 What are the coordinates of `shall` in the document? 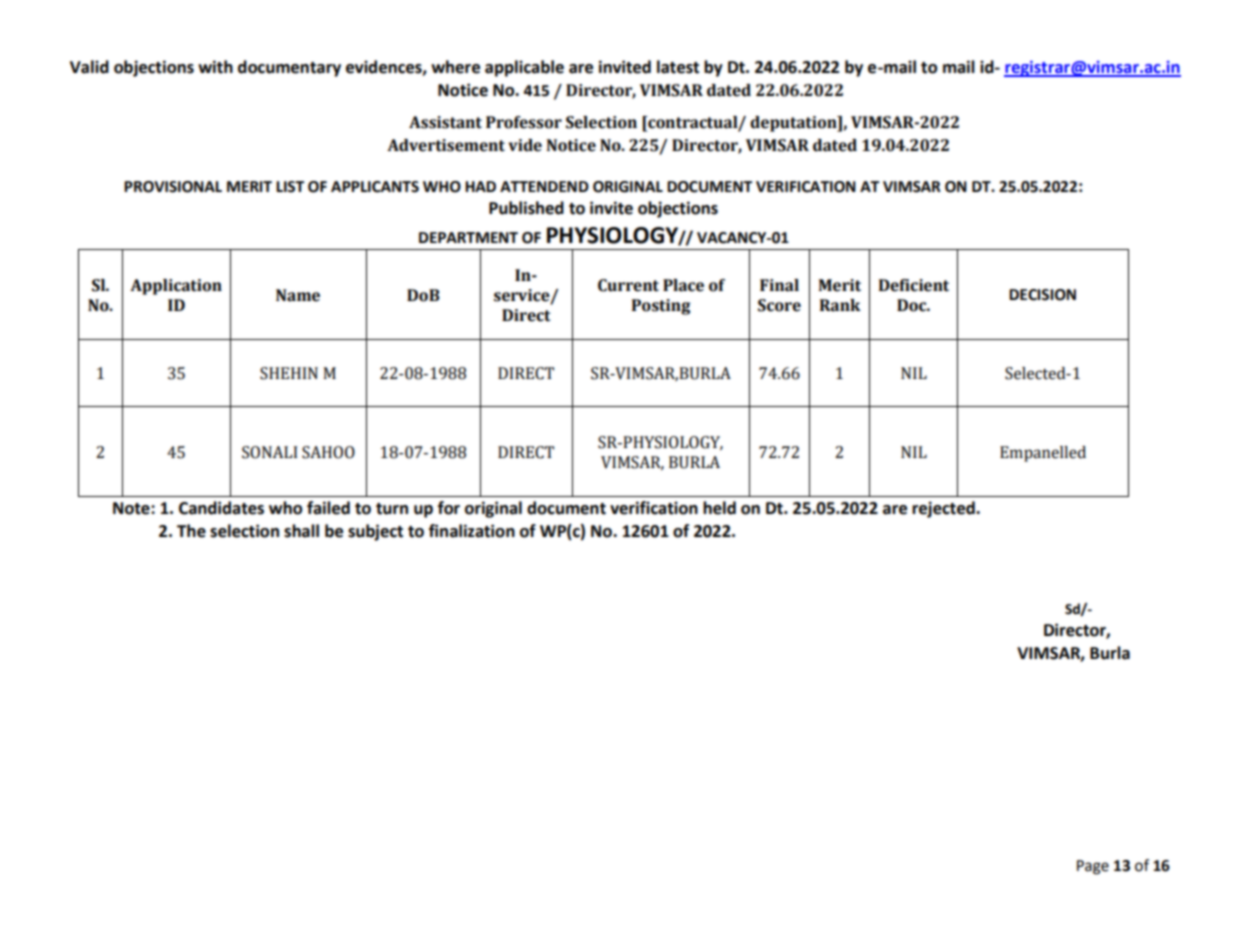 It's located at (301, 531).
